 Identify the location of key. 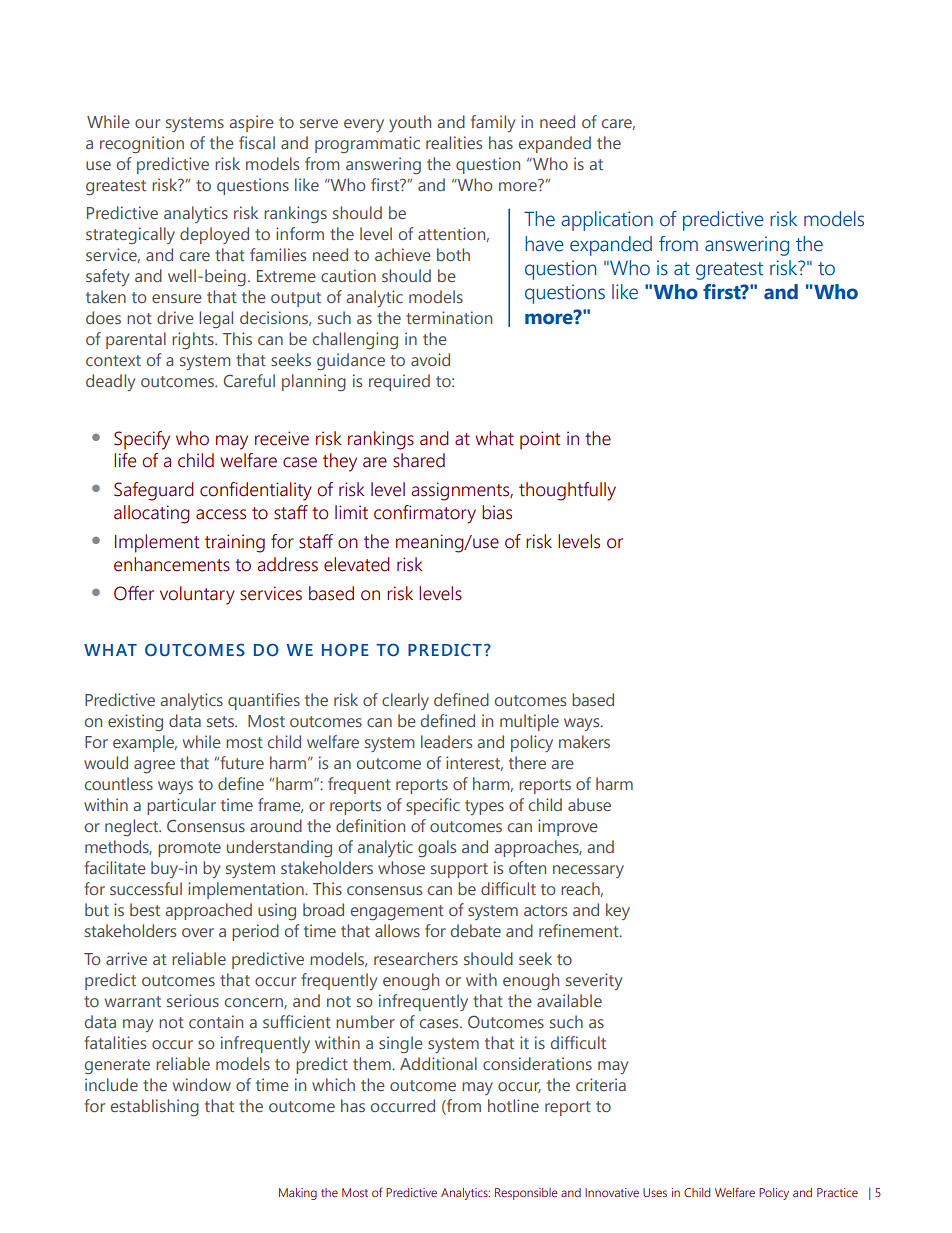
(618, 911).
